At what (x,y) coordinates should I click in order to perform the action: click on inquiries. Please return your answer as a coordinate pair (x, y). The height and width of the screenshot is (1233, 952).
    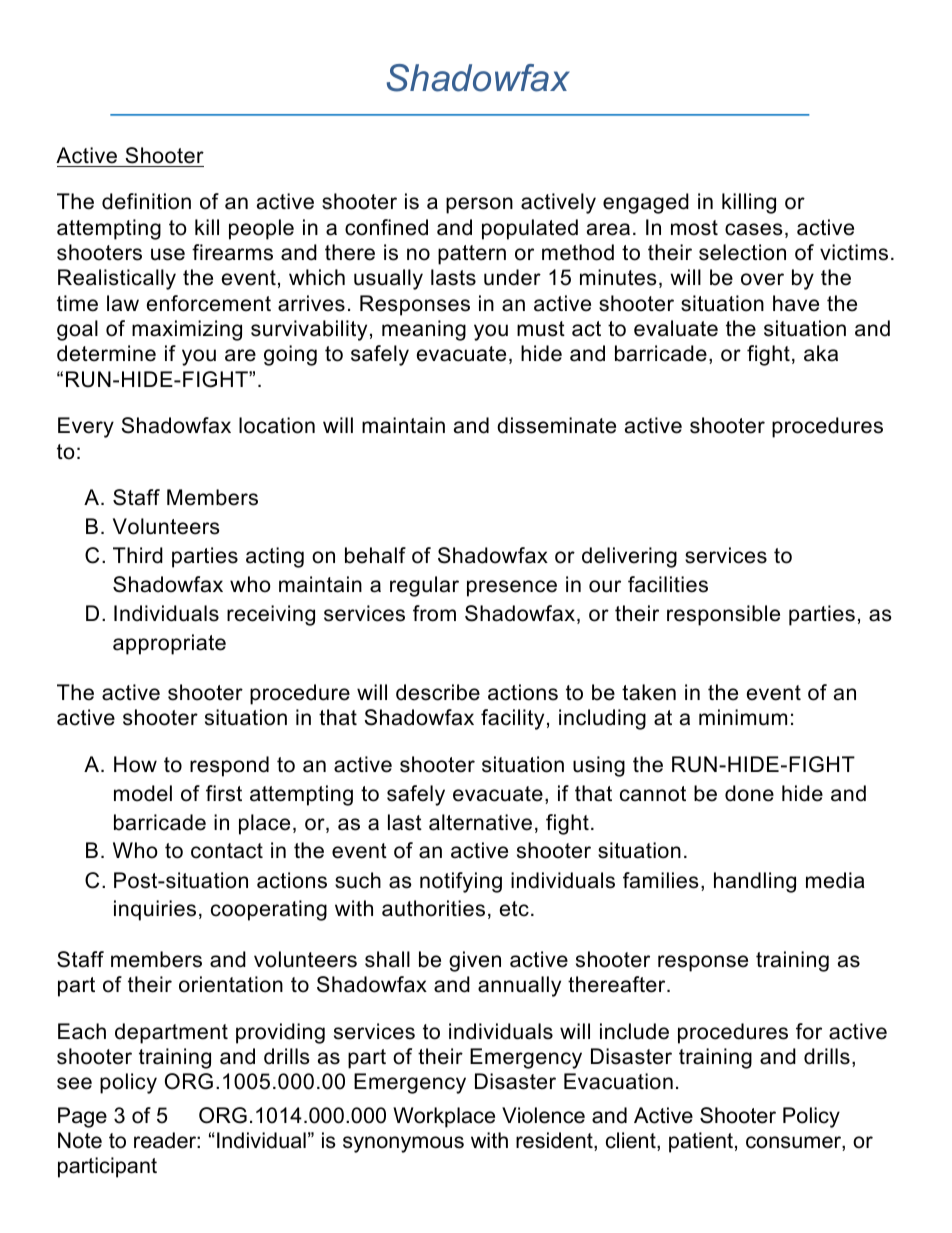
    Looking at the image, I should click on (155, 910).
